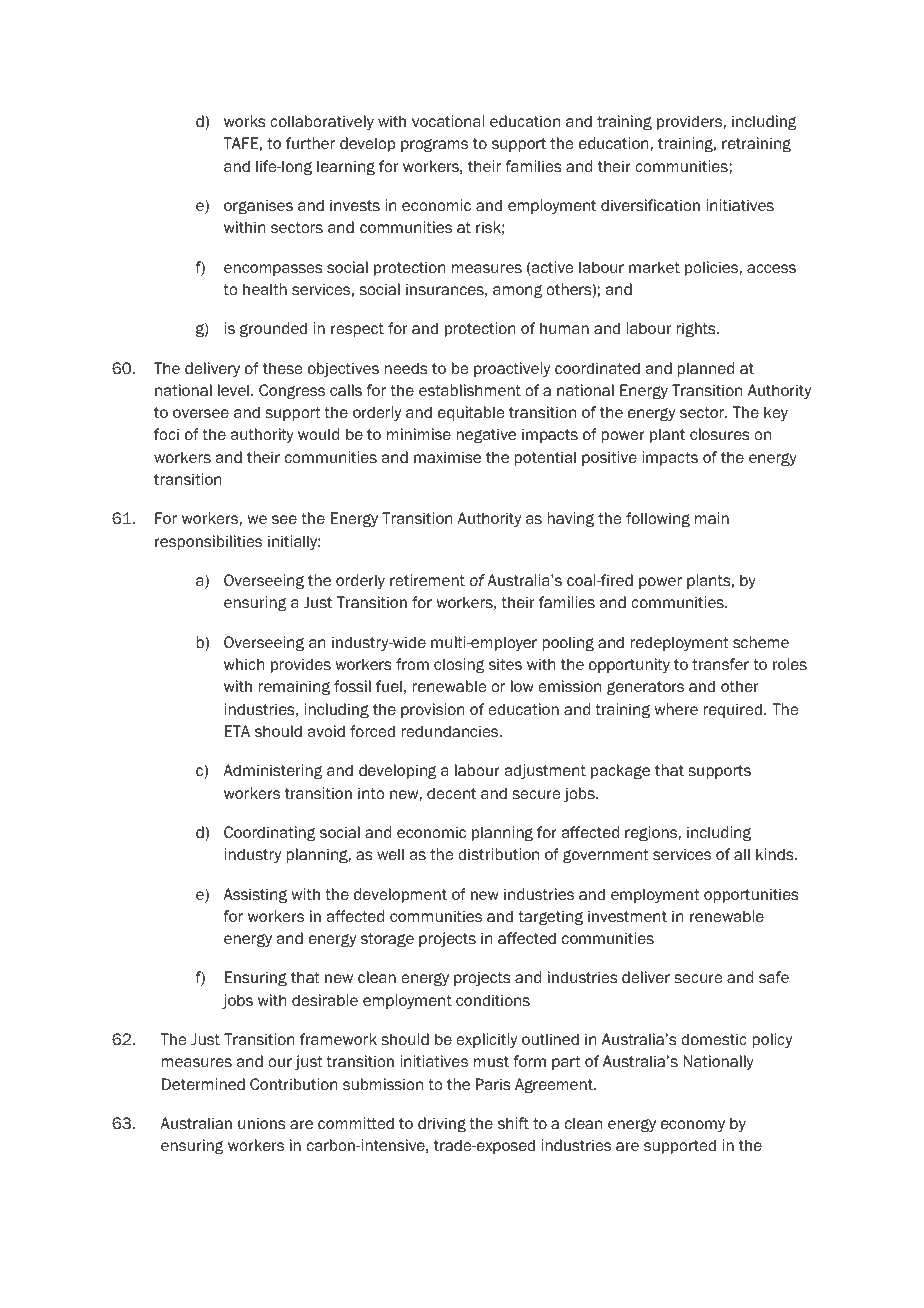  I want to click on programs, so click(434, 145).
